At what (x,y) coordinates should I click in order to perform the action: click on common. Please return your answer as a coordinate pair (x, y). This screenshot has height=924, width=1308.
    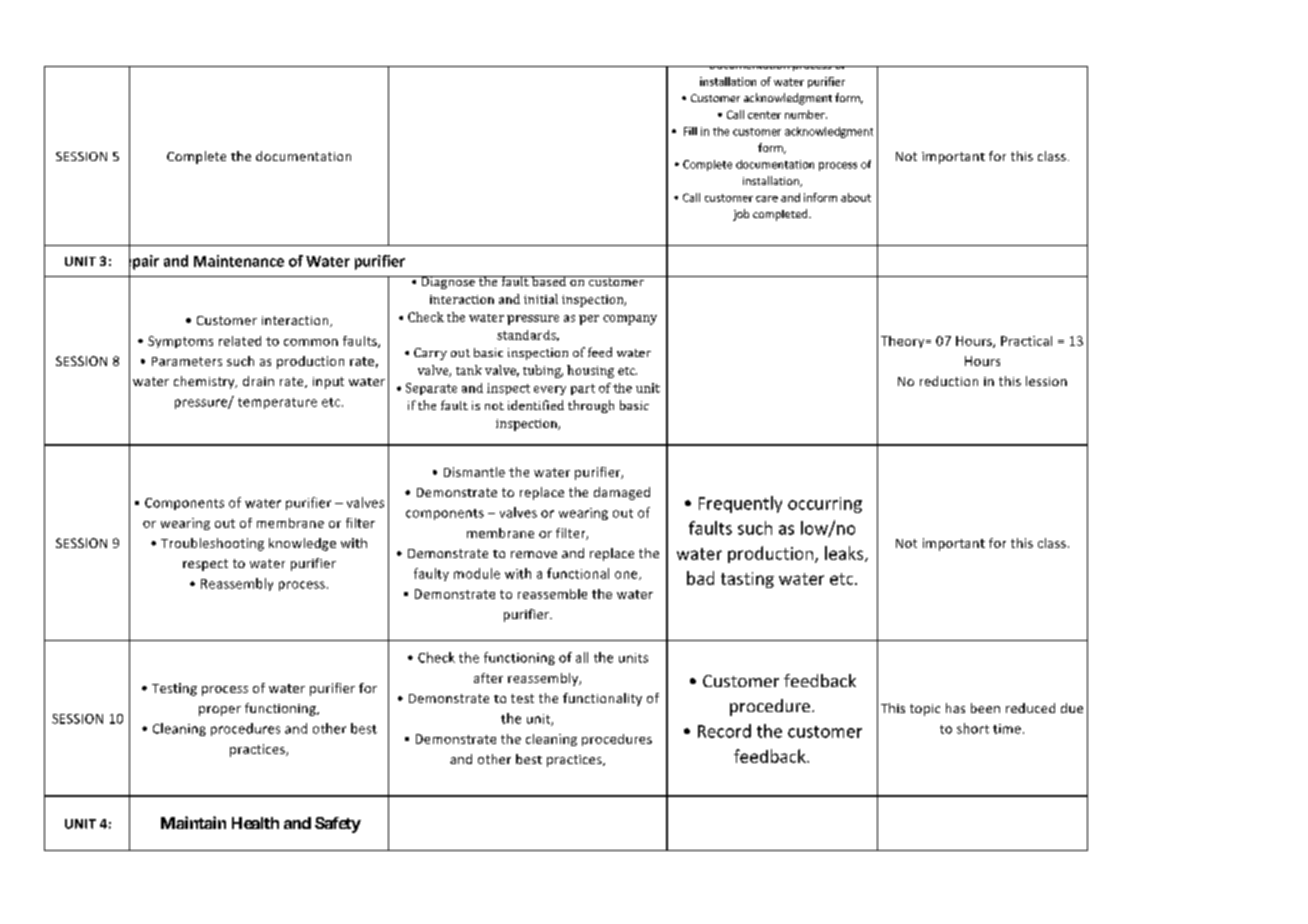
    Looking at the image, I should click on (311, 342).
